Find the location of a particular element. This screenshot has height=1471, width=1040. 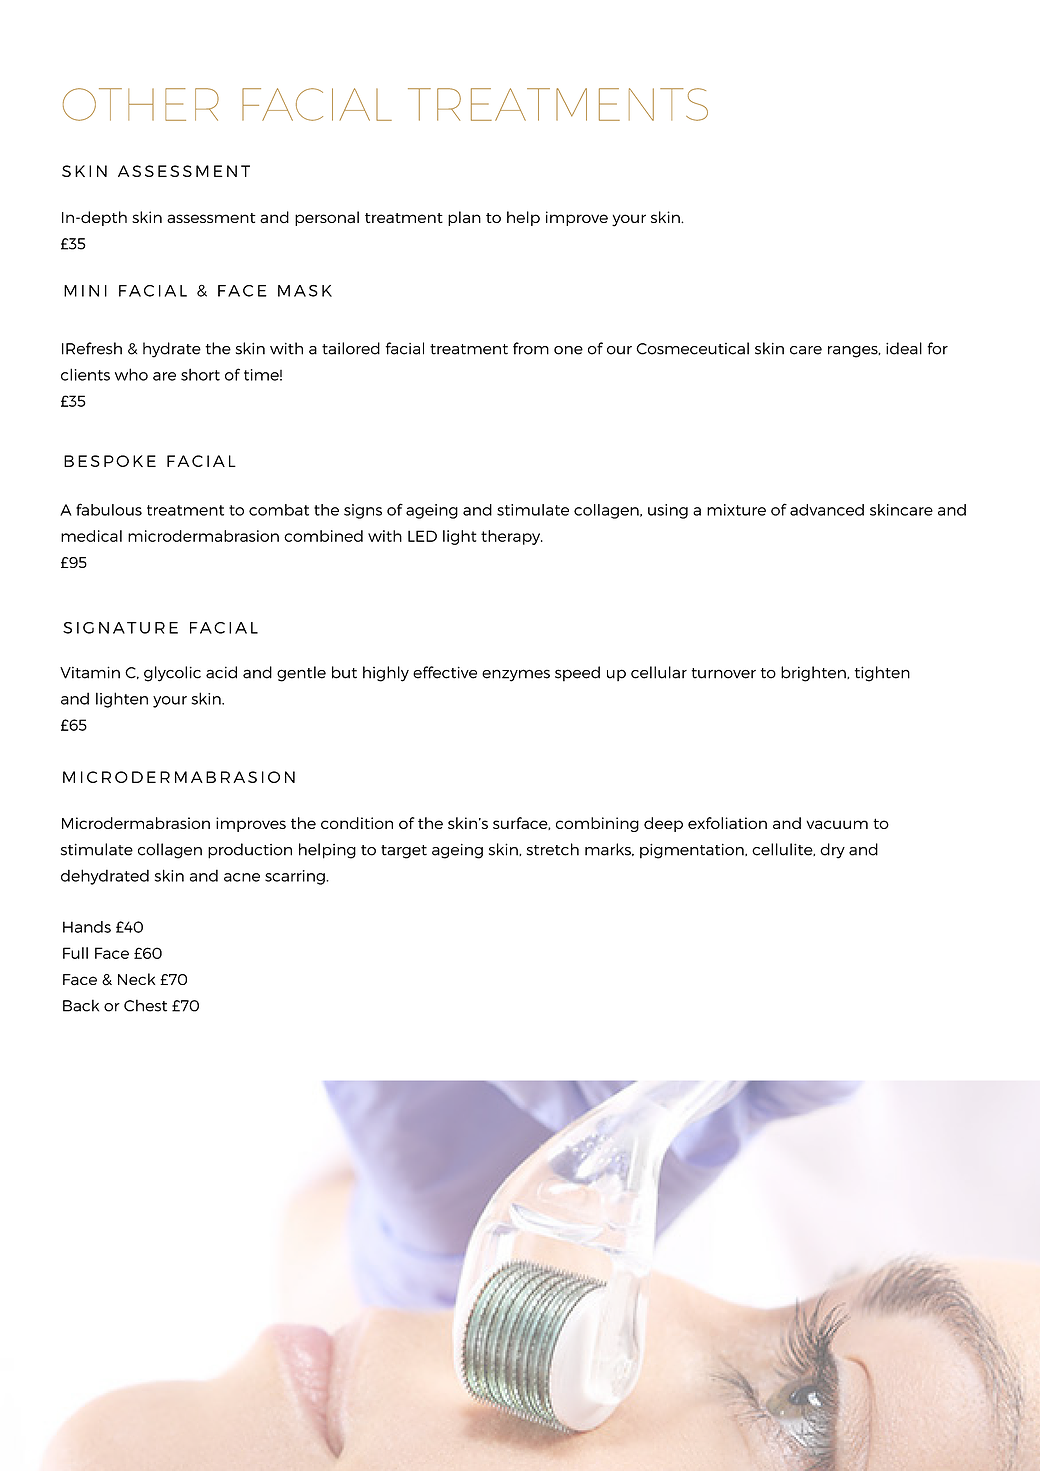

OTHER is located at coordinates (141, 104).
